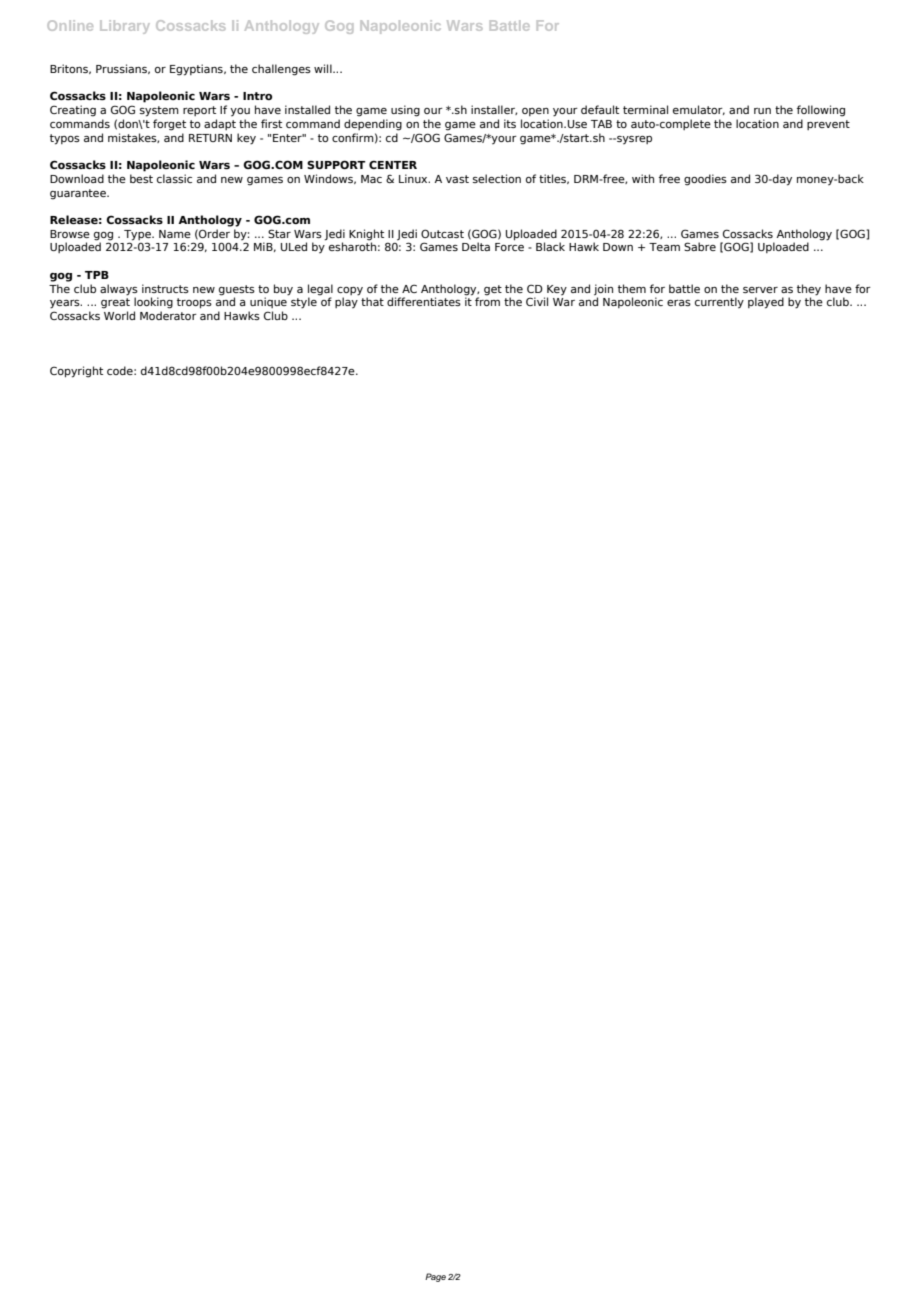  What do you see at coordinates (435, 1277) in the screenshot?
I see `Page` at bounding box center [435, 1277].
